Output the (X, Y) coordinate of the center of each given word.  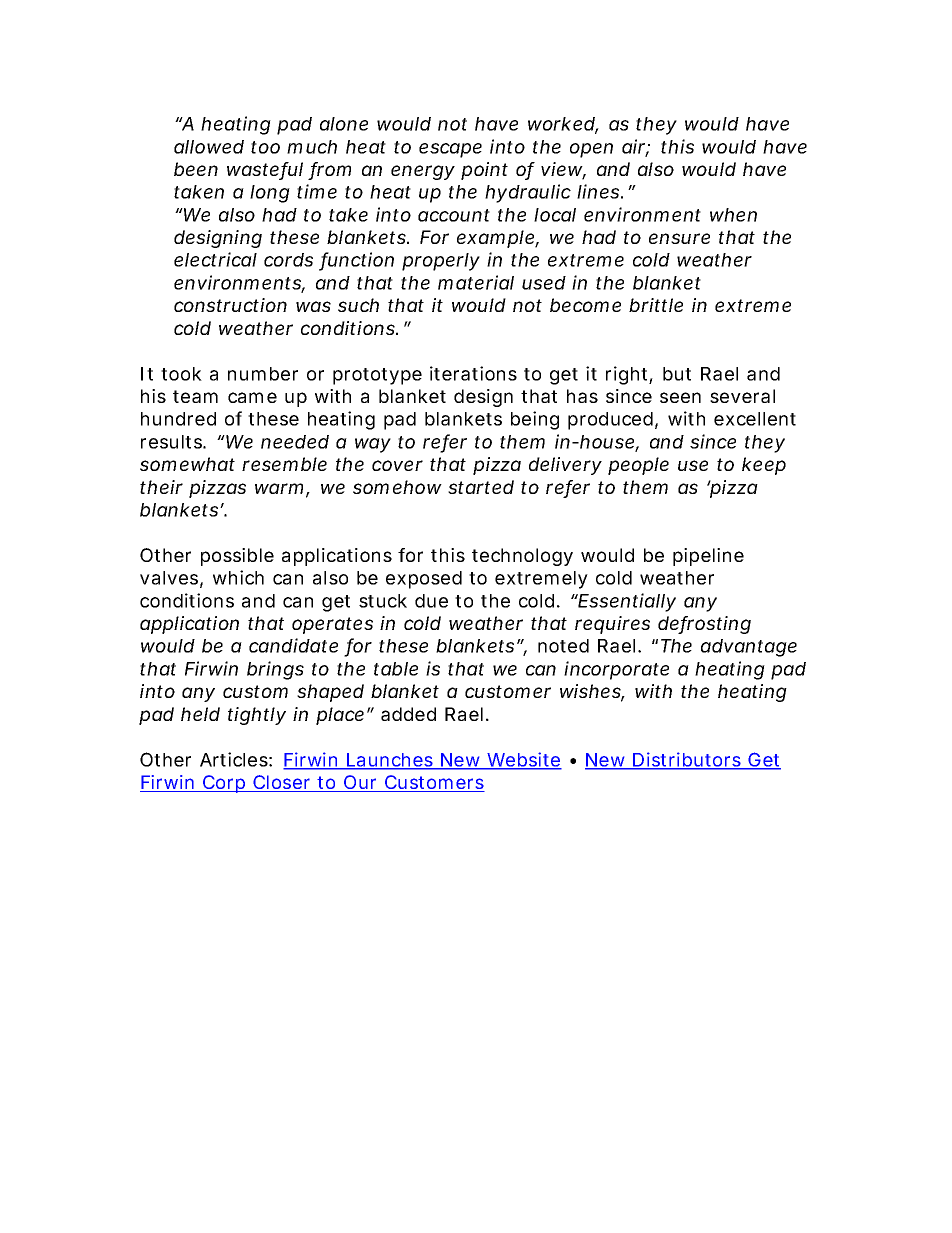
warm (279, 488)
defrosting (704, 625)
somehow (397, 487)
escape (450, 150)
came (252, 397)
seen (680, 397)
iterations (473, 373)
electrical (215, 259)
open (591, 150)
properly (441, 262)
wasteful (265, 170)
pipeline (708, 557)
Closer (282, 783)
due (431, 601)
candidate (293, 645)
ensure (679, 238)
